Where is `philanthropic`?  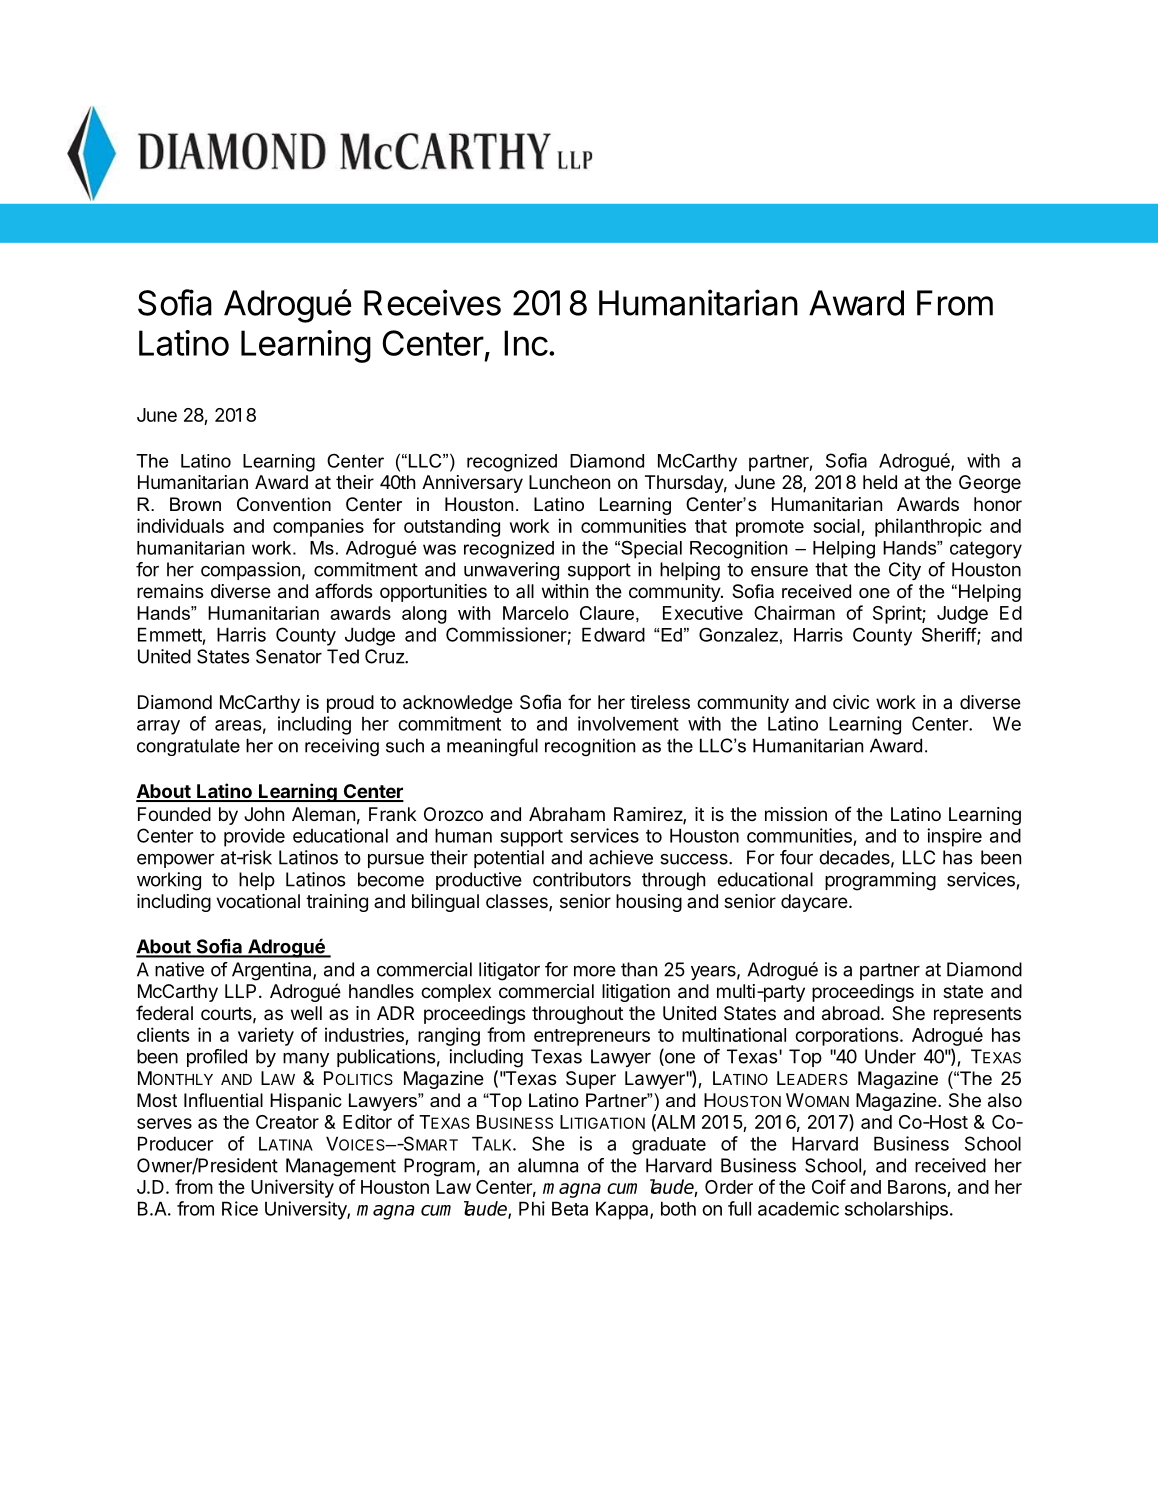
philanthropic is located at coordinates (928, 527).
